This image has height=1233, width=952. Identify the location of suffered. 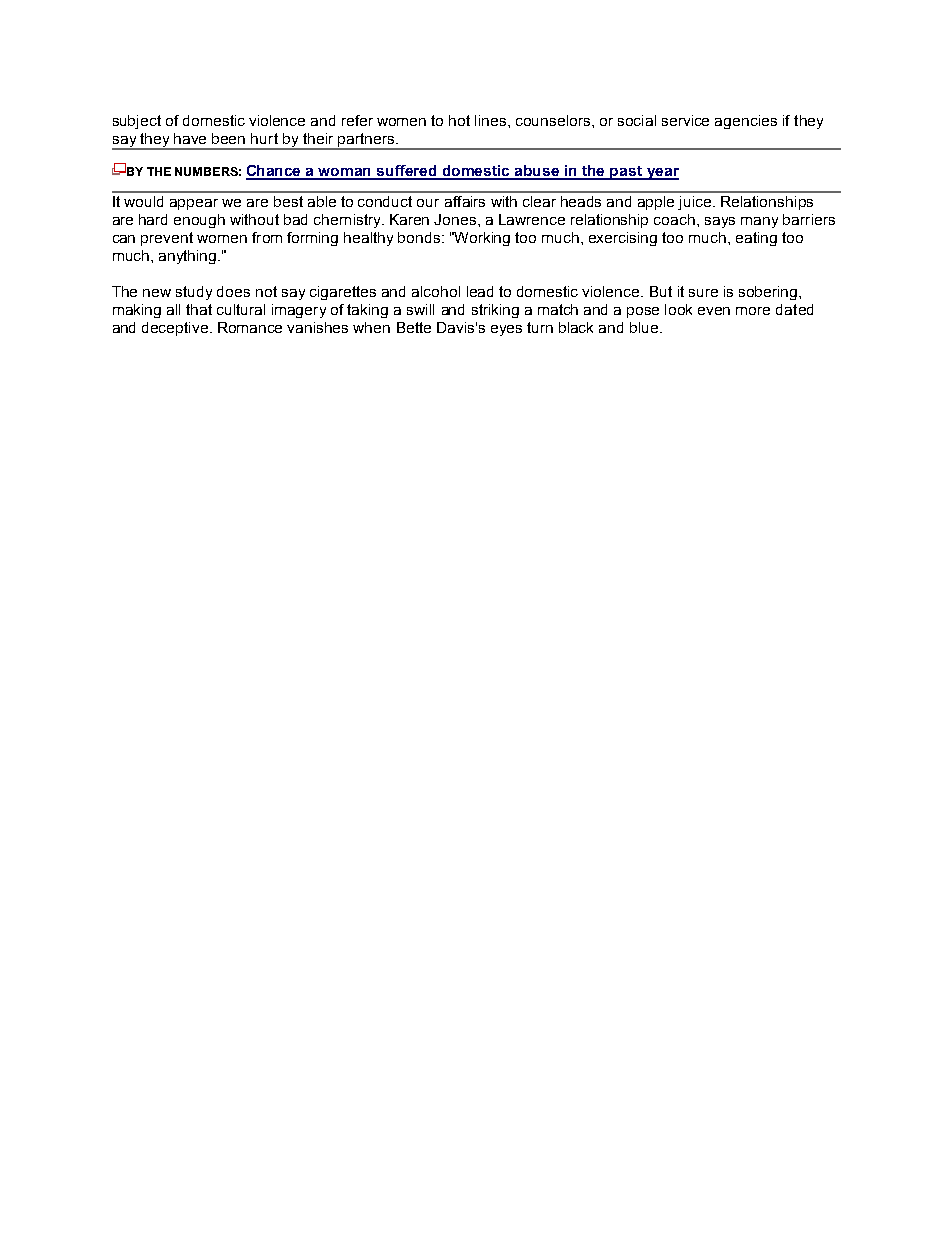
(407, 172).
